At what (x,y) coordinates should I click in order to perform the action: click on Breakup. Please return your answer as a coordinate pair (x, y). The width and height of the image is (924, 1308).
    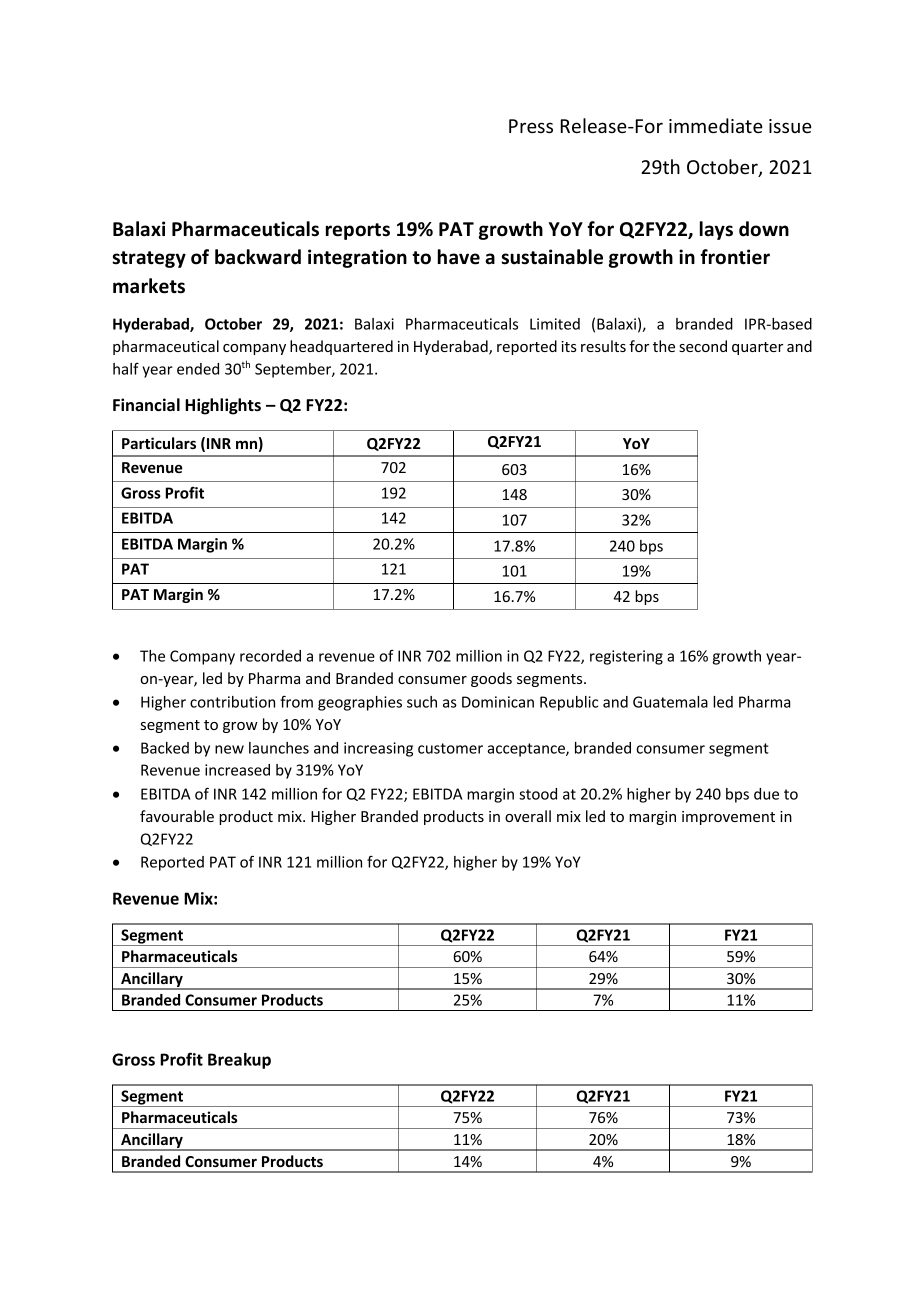
    Looking at the image, I should click on (239, 1061).
